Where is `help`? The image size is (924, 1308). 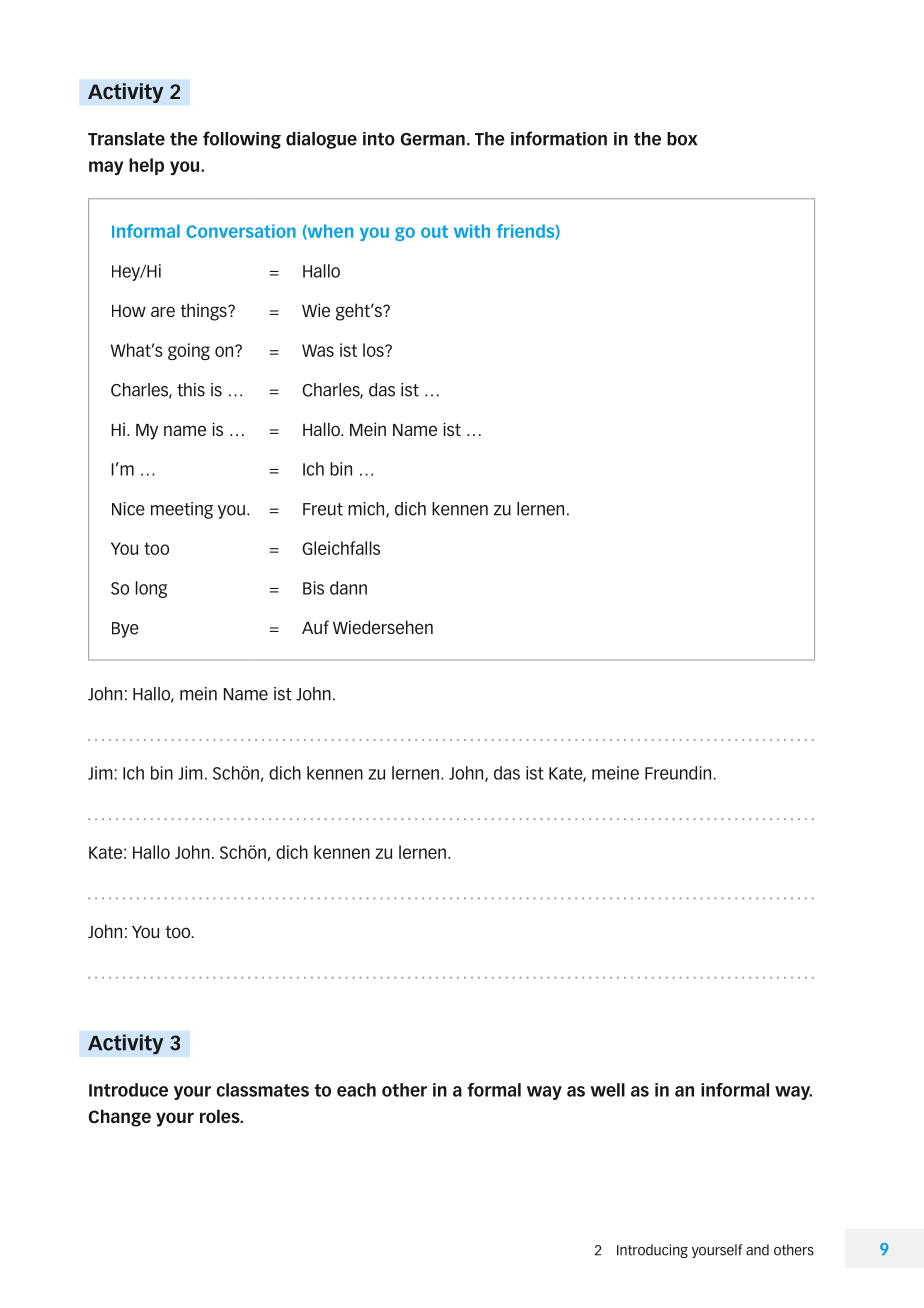 help is located at coordinates (146, 166).
